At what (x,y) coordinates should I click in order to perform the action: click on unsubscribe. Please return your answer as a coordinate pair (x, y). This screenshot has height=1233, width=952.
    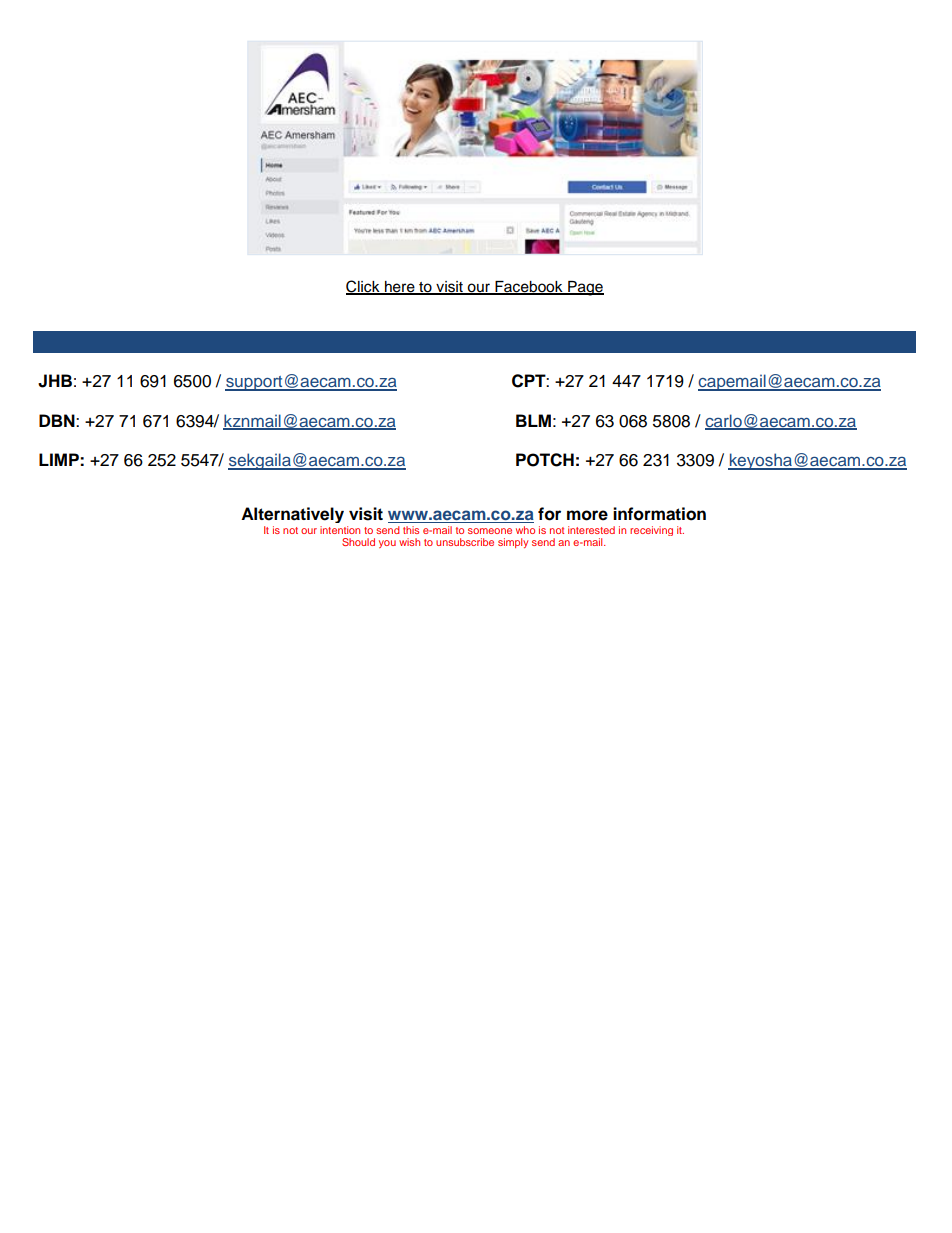
    Looking at the image, I should click on (465, 542).
